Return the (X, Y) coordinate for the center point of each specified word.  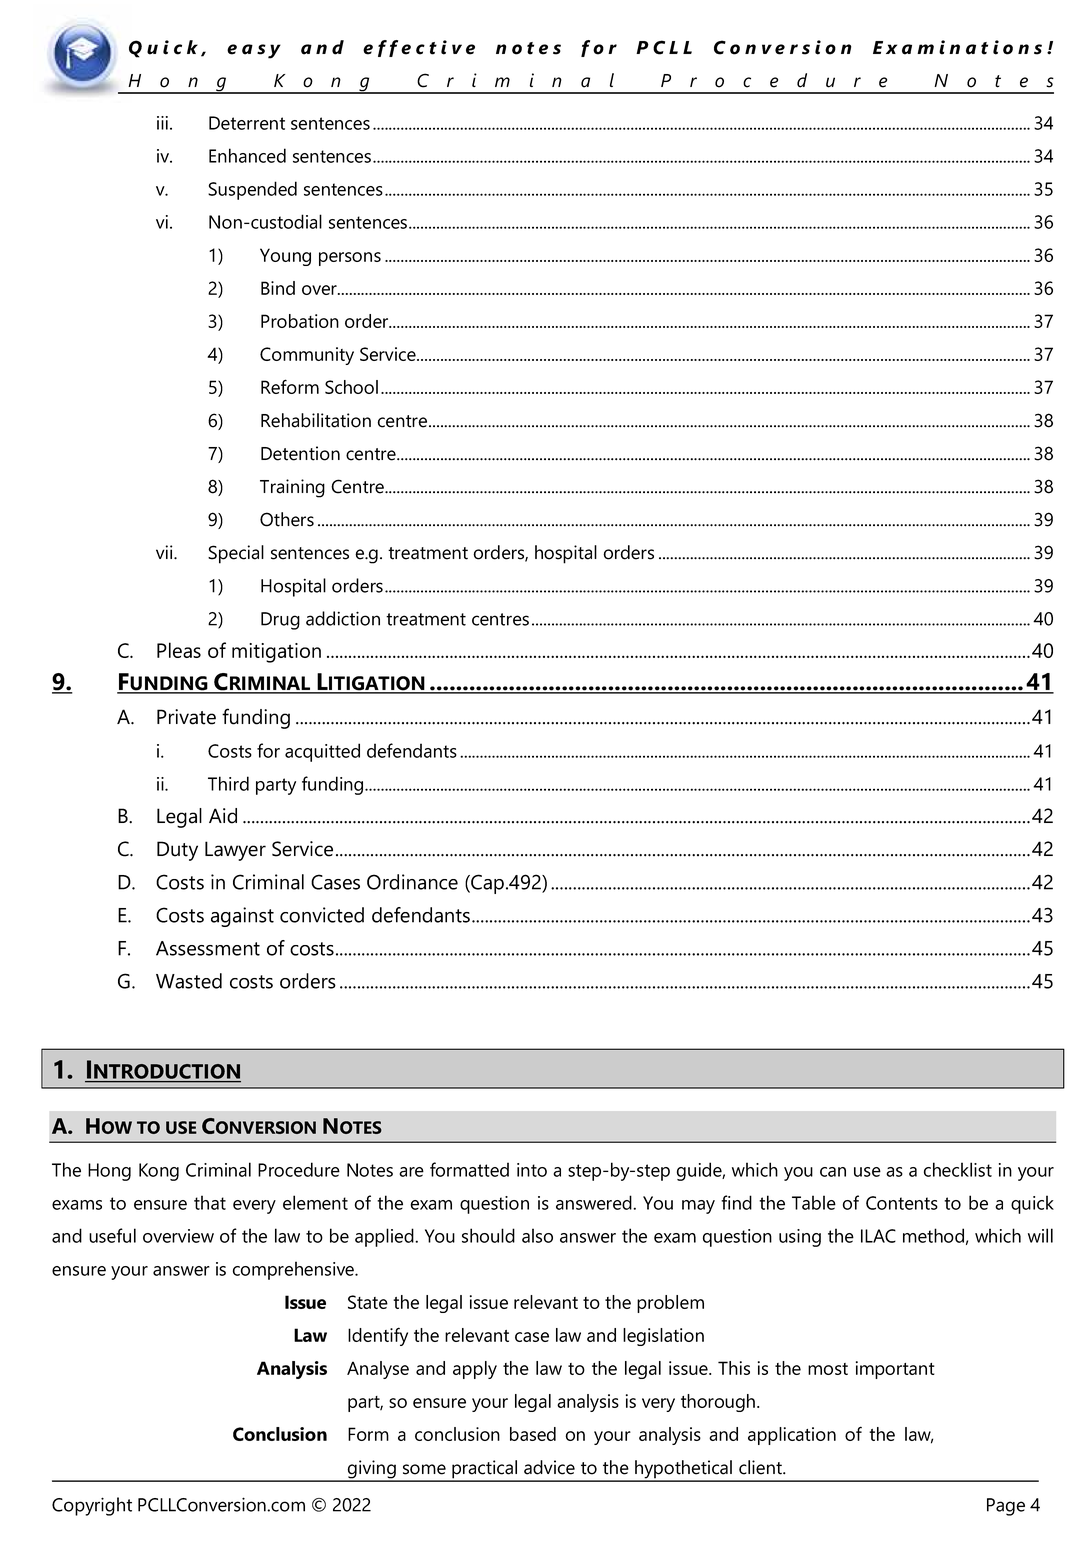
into (532, 1170)
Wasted (189, 981)
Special (236, 554)
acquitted (322, 752)
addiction (343, 618)
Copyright (92, 1506)
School (351, 387)
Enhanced (247, 155)
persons (350, 259)
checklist (958, 1169)
